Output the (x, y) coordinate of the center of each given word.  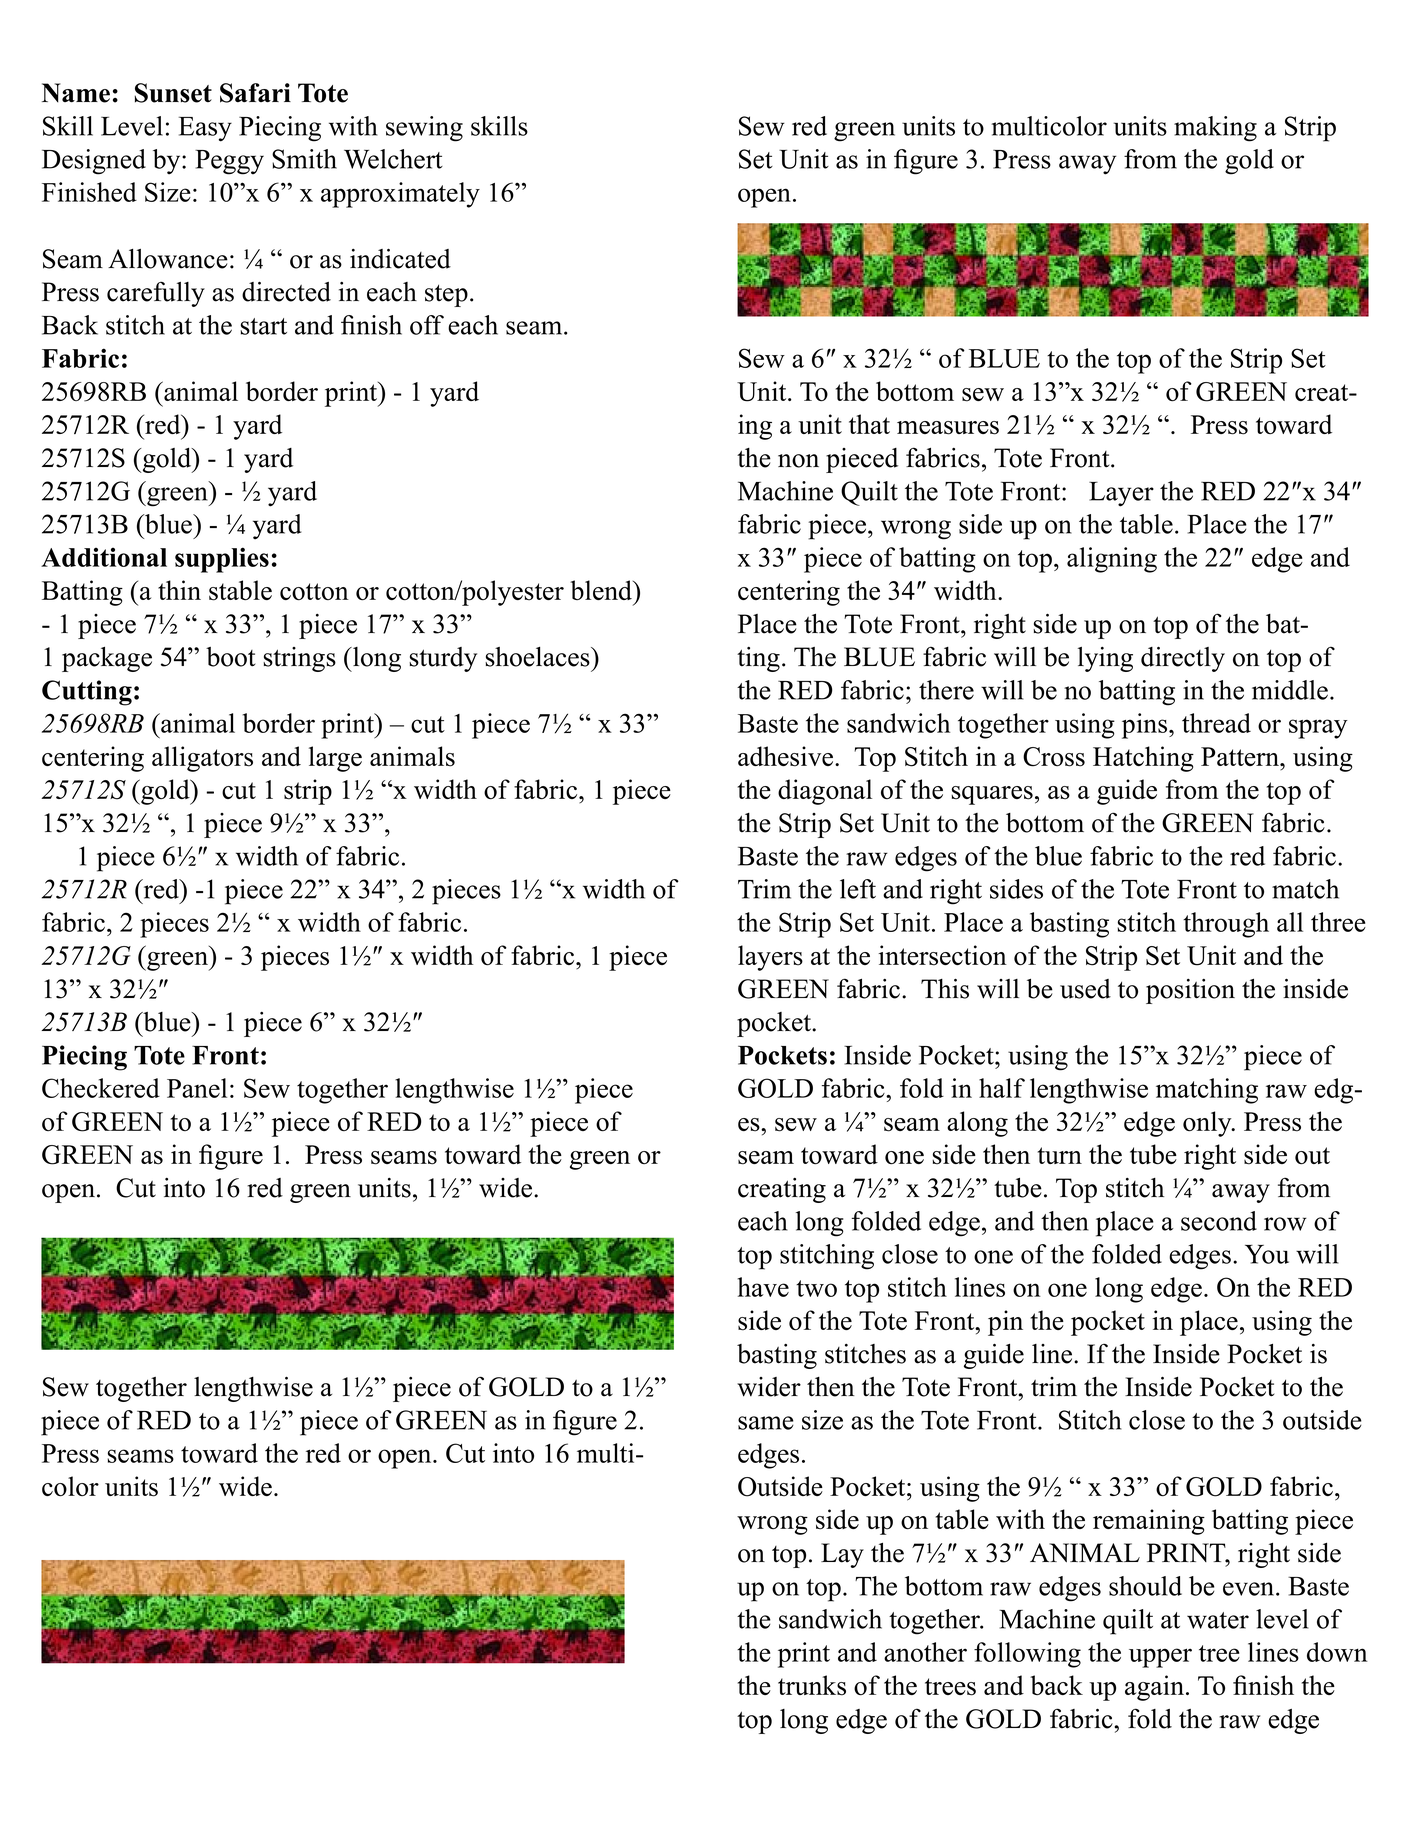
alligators (202, 759)
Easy (205, 129)
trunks (812, 1685)
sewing (424, 129)
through (1226, 925)
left (858, 889)
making (1215, 129)
